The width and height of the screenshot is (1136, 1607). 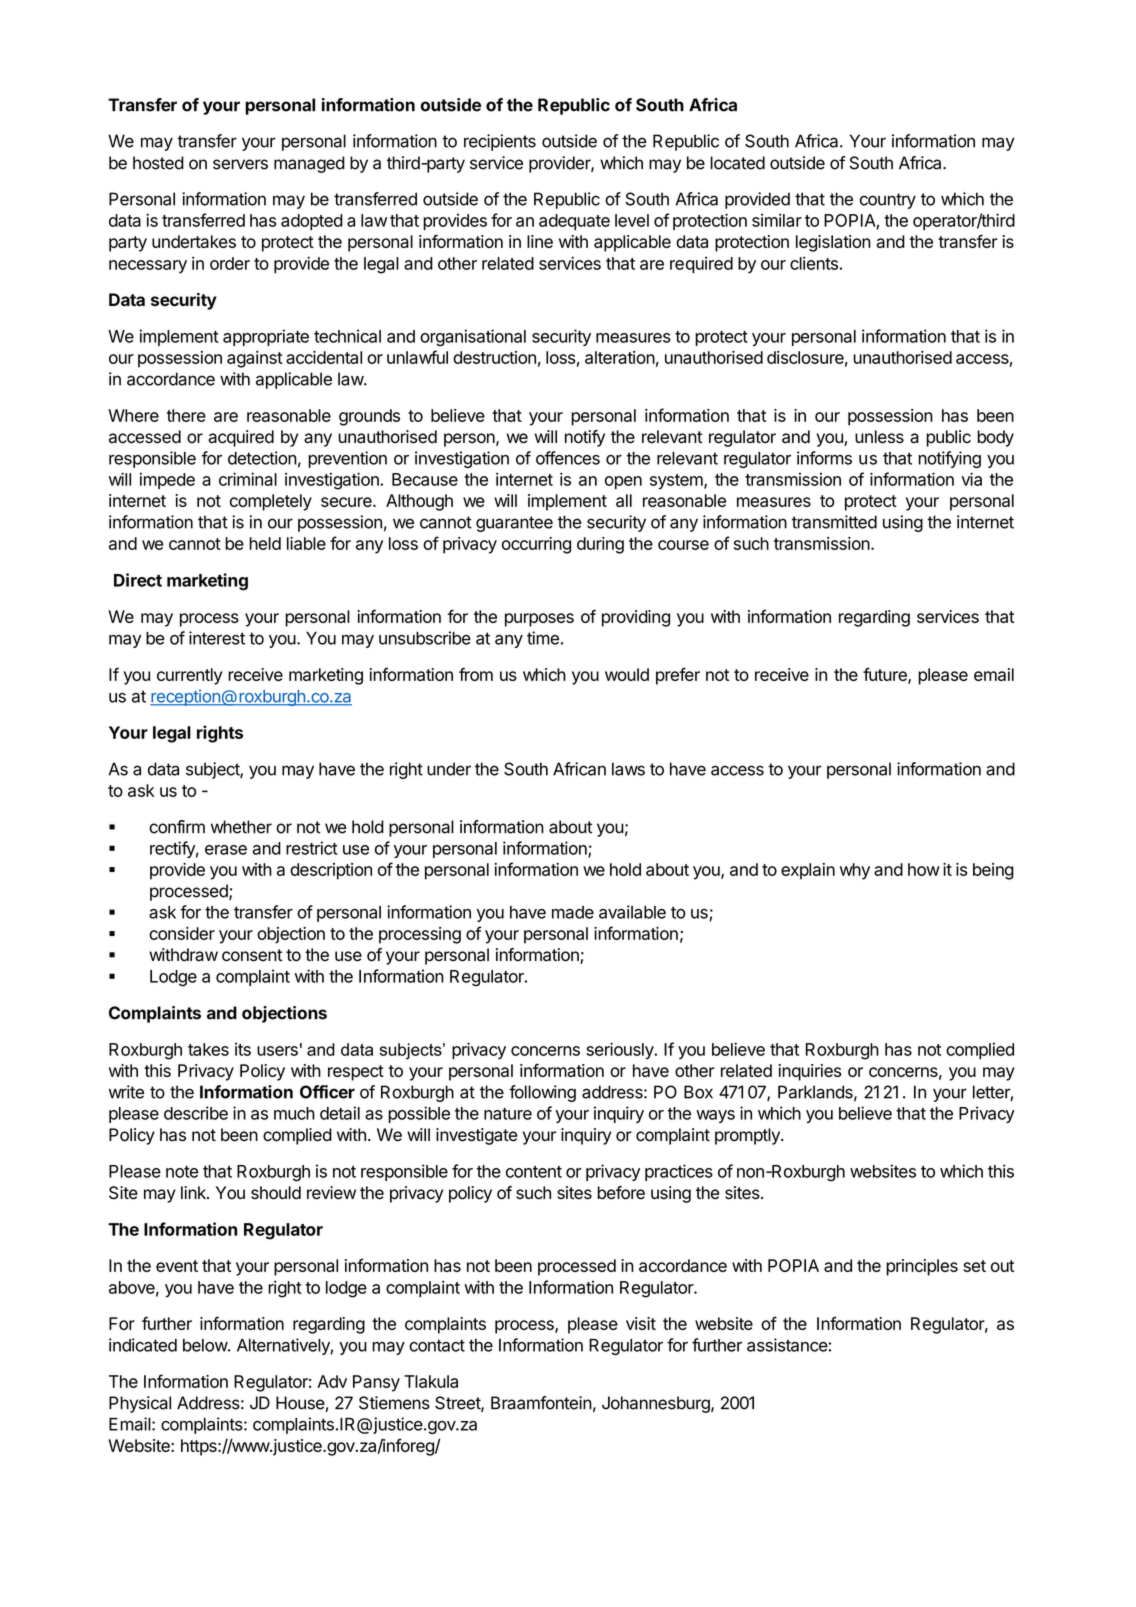 I want to click on laws, so click(x=628, y=769).
